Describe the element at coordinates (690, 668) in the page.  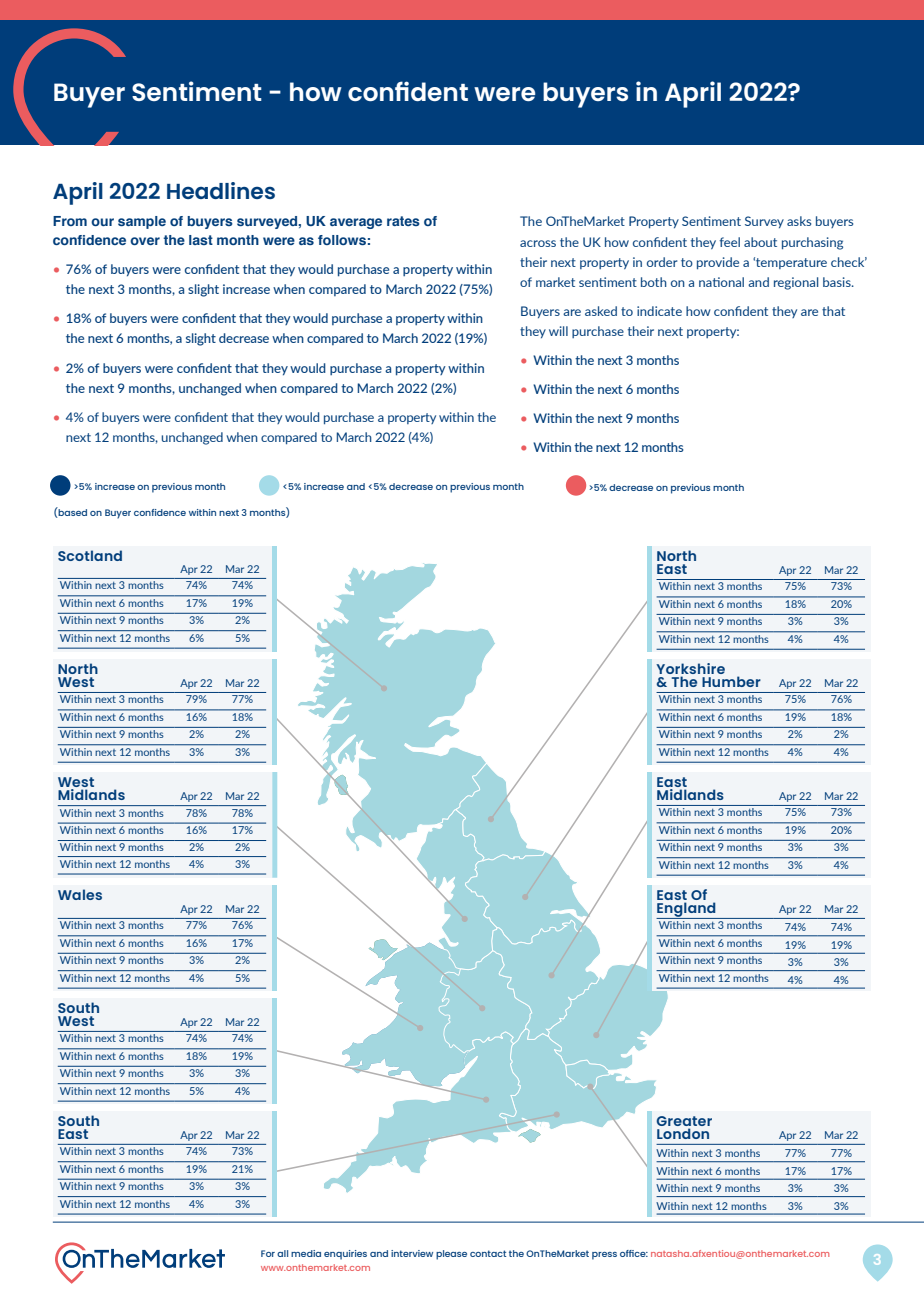
I see `Yorkshire` at that location.
